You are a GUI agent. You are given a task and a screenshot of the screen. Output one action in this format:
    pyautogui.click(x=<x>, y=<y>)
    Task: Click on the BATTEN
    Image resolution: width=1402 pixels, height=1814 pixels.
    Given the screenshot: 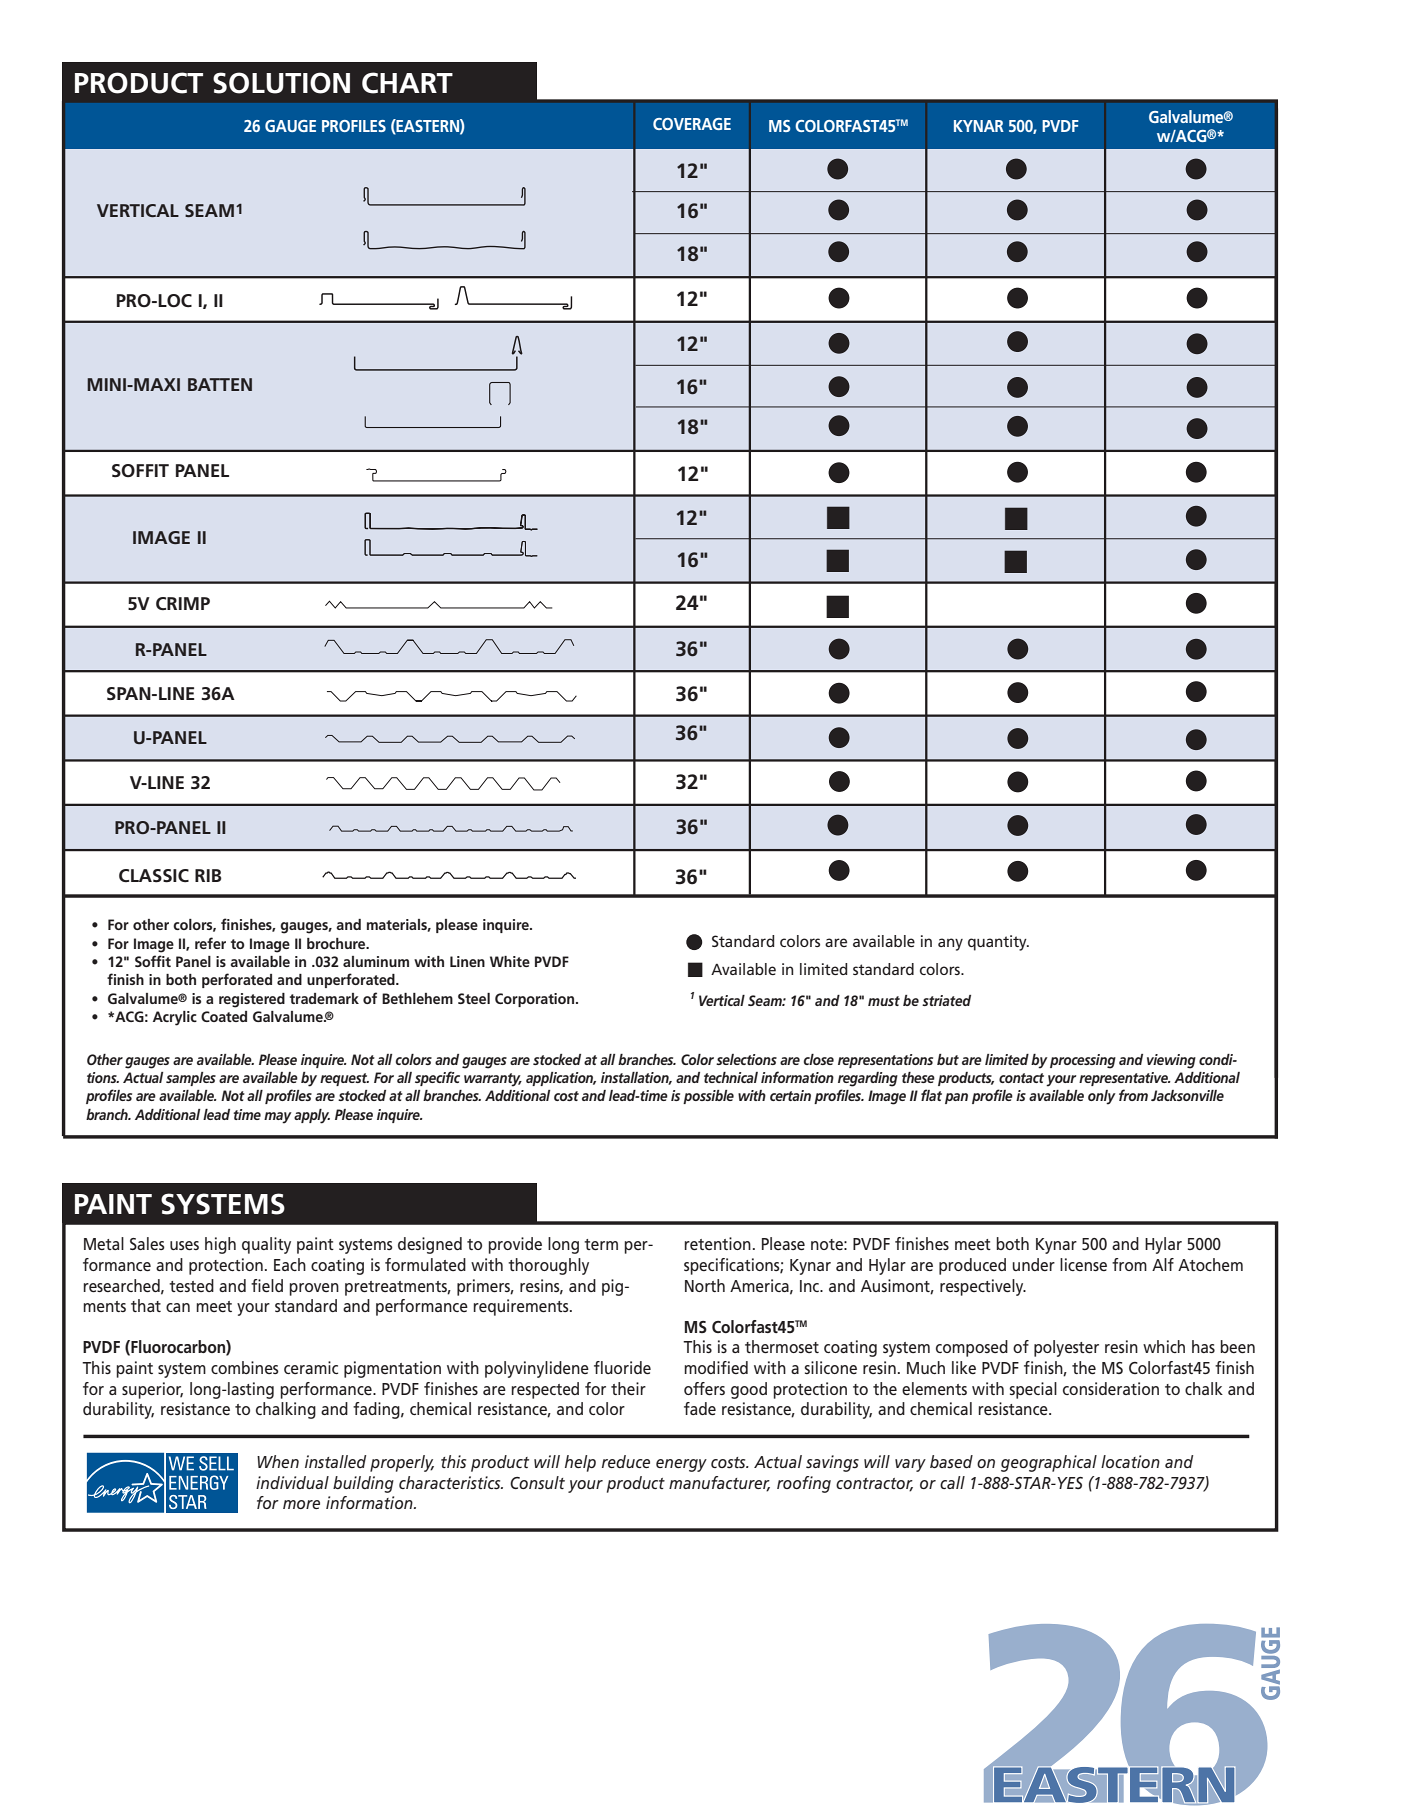 What is the action you would take?
    pyautogui.click(x=220, y=384)
